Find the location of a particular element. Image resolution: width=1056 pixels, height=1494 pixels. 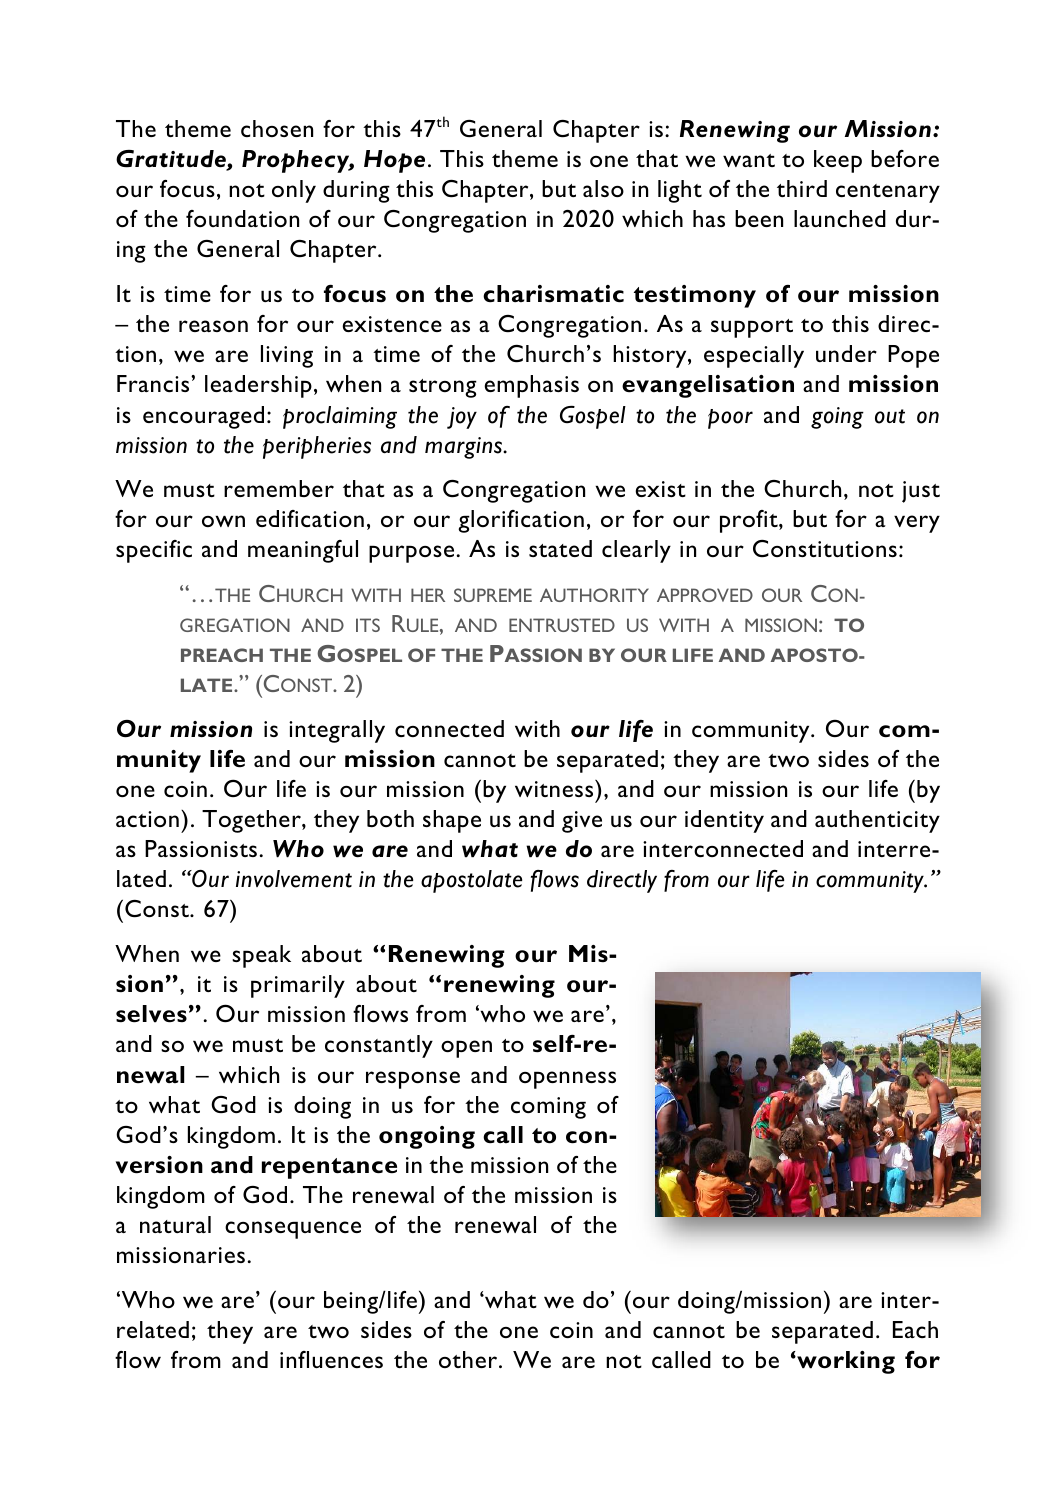

also is located at coordinates (603, 188).
